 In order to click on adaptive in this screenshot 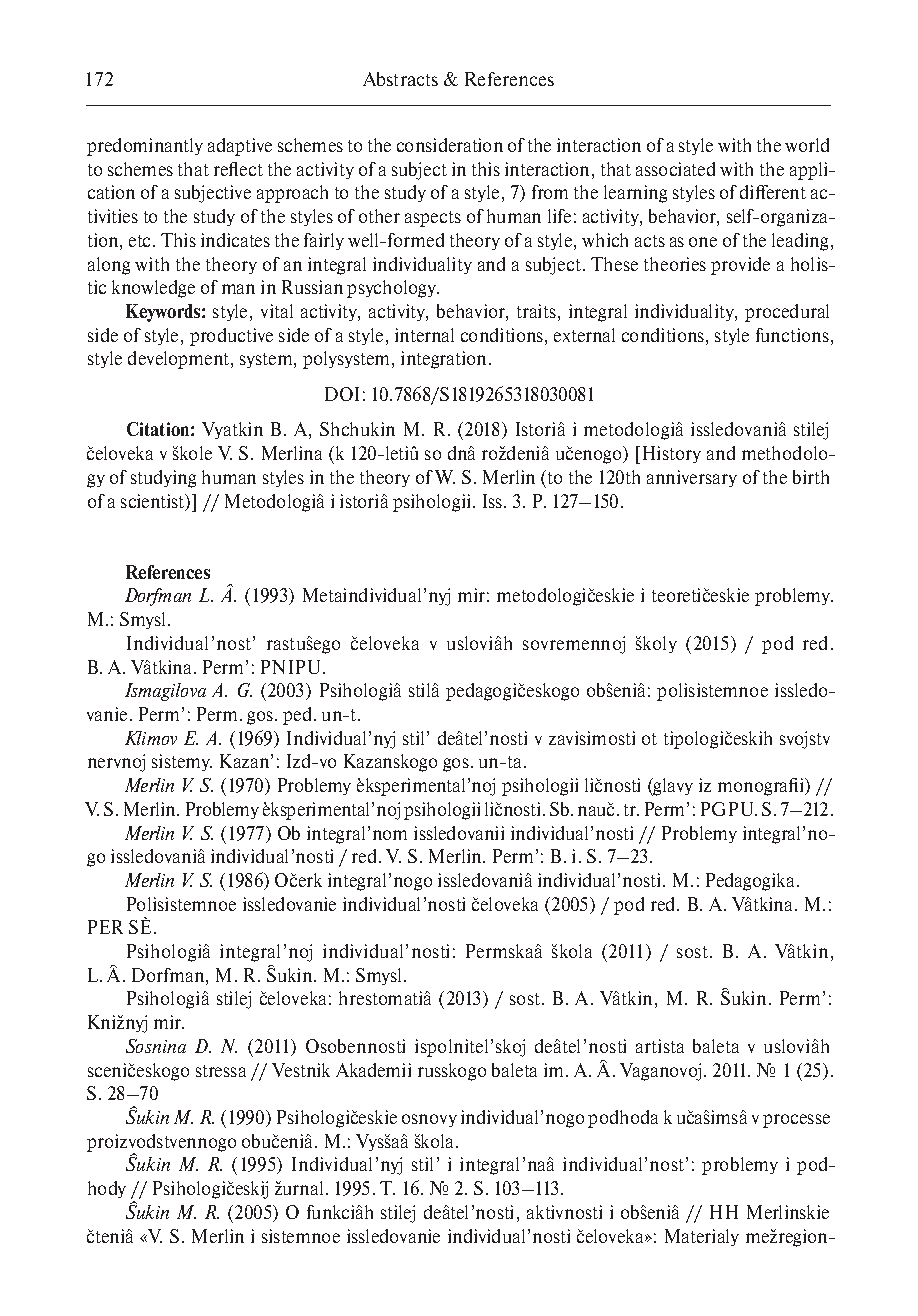, I will do `click(240, 147)`.
